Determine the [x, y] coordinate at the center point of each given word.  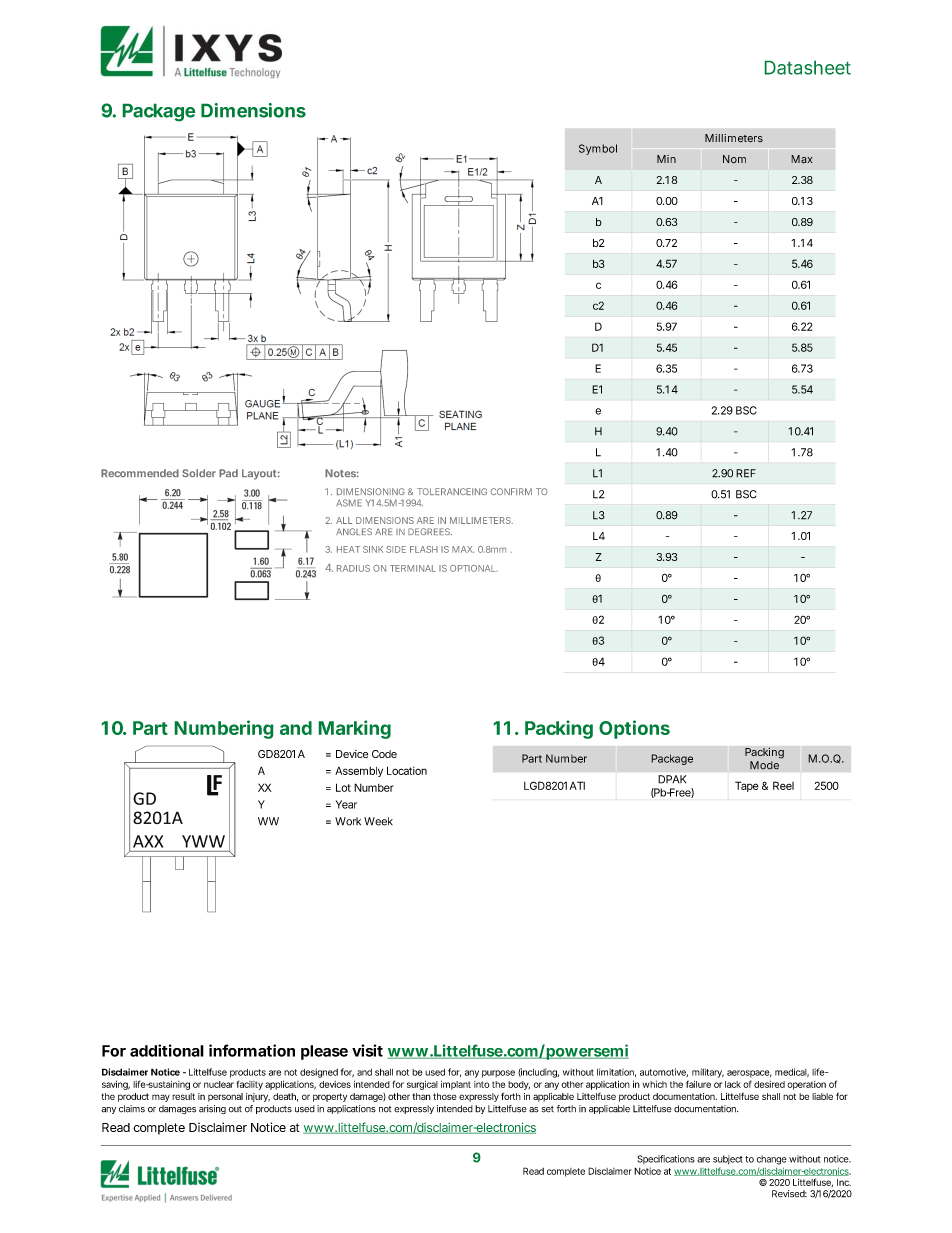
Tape [747, 786]
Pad [228, 473]
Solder [199, 473]
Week [378, 821]
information [252, 1050]
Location [407, 770]
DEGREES [430, 531]
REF [746, 473]
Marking [354, 729]
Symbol [598, 149]
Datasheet [807, 67]
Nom [734, 159]
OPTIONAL [474, 568]
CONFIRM [511, 491]
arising [212, 1109]
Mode [764, 765]
